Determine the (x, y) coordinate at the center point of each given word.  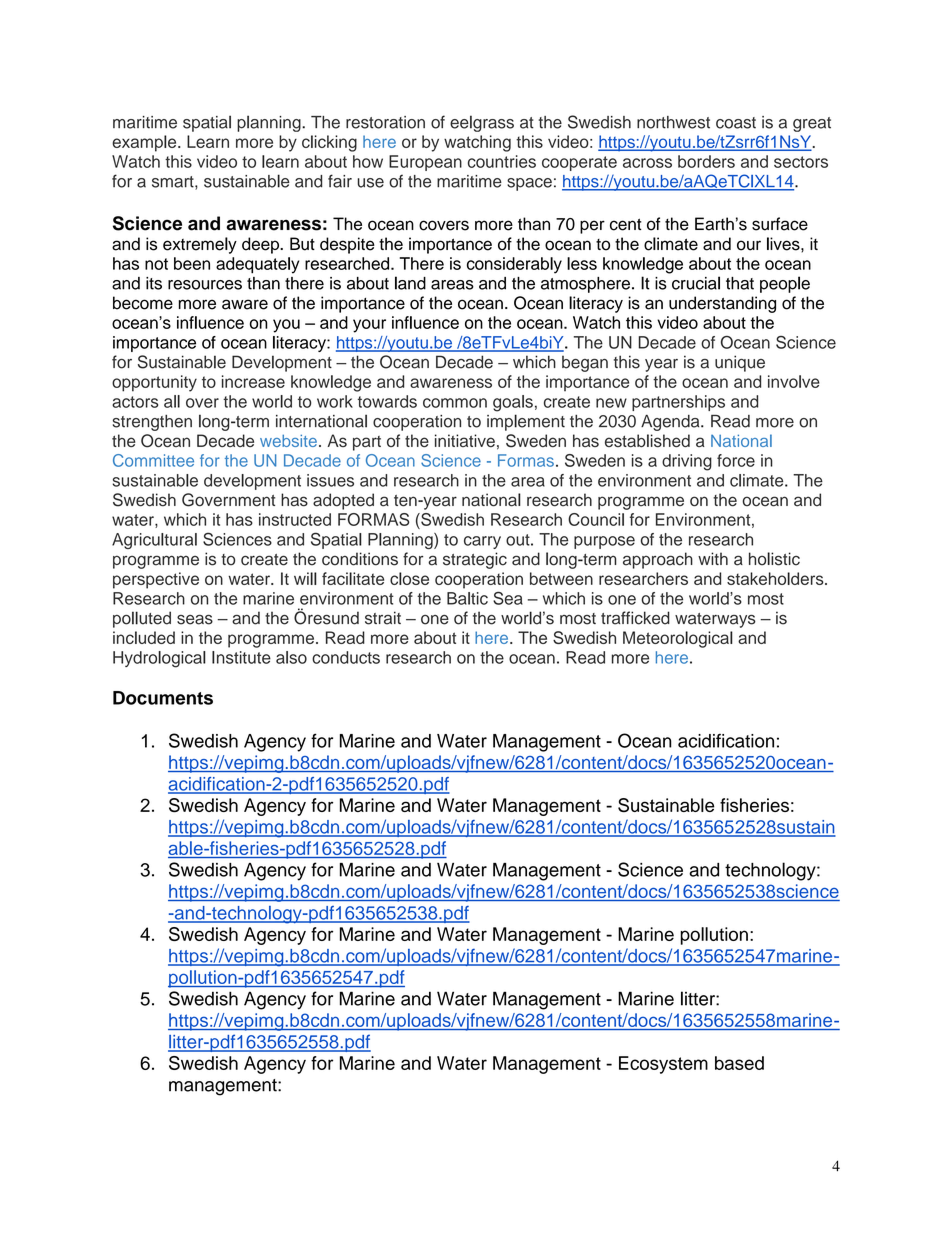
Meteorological (678, 639)
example (145, 143)
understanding (722, 304)
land (410, 283)
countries (502, 161)
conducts (346, 657)
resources (205, 285)
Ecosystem (663, 1065)
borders (706, 161)
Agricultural (154, 541)
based (739, 1063)
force (736, 460)
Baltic (467, 598)
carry (482, 542)
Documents (163, 698)
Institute (241, 657)
